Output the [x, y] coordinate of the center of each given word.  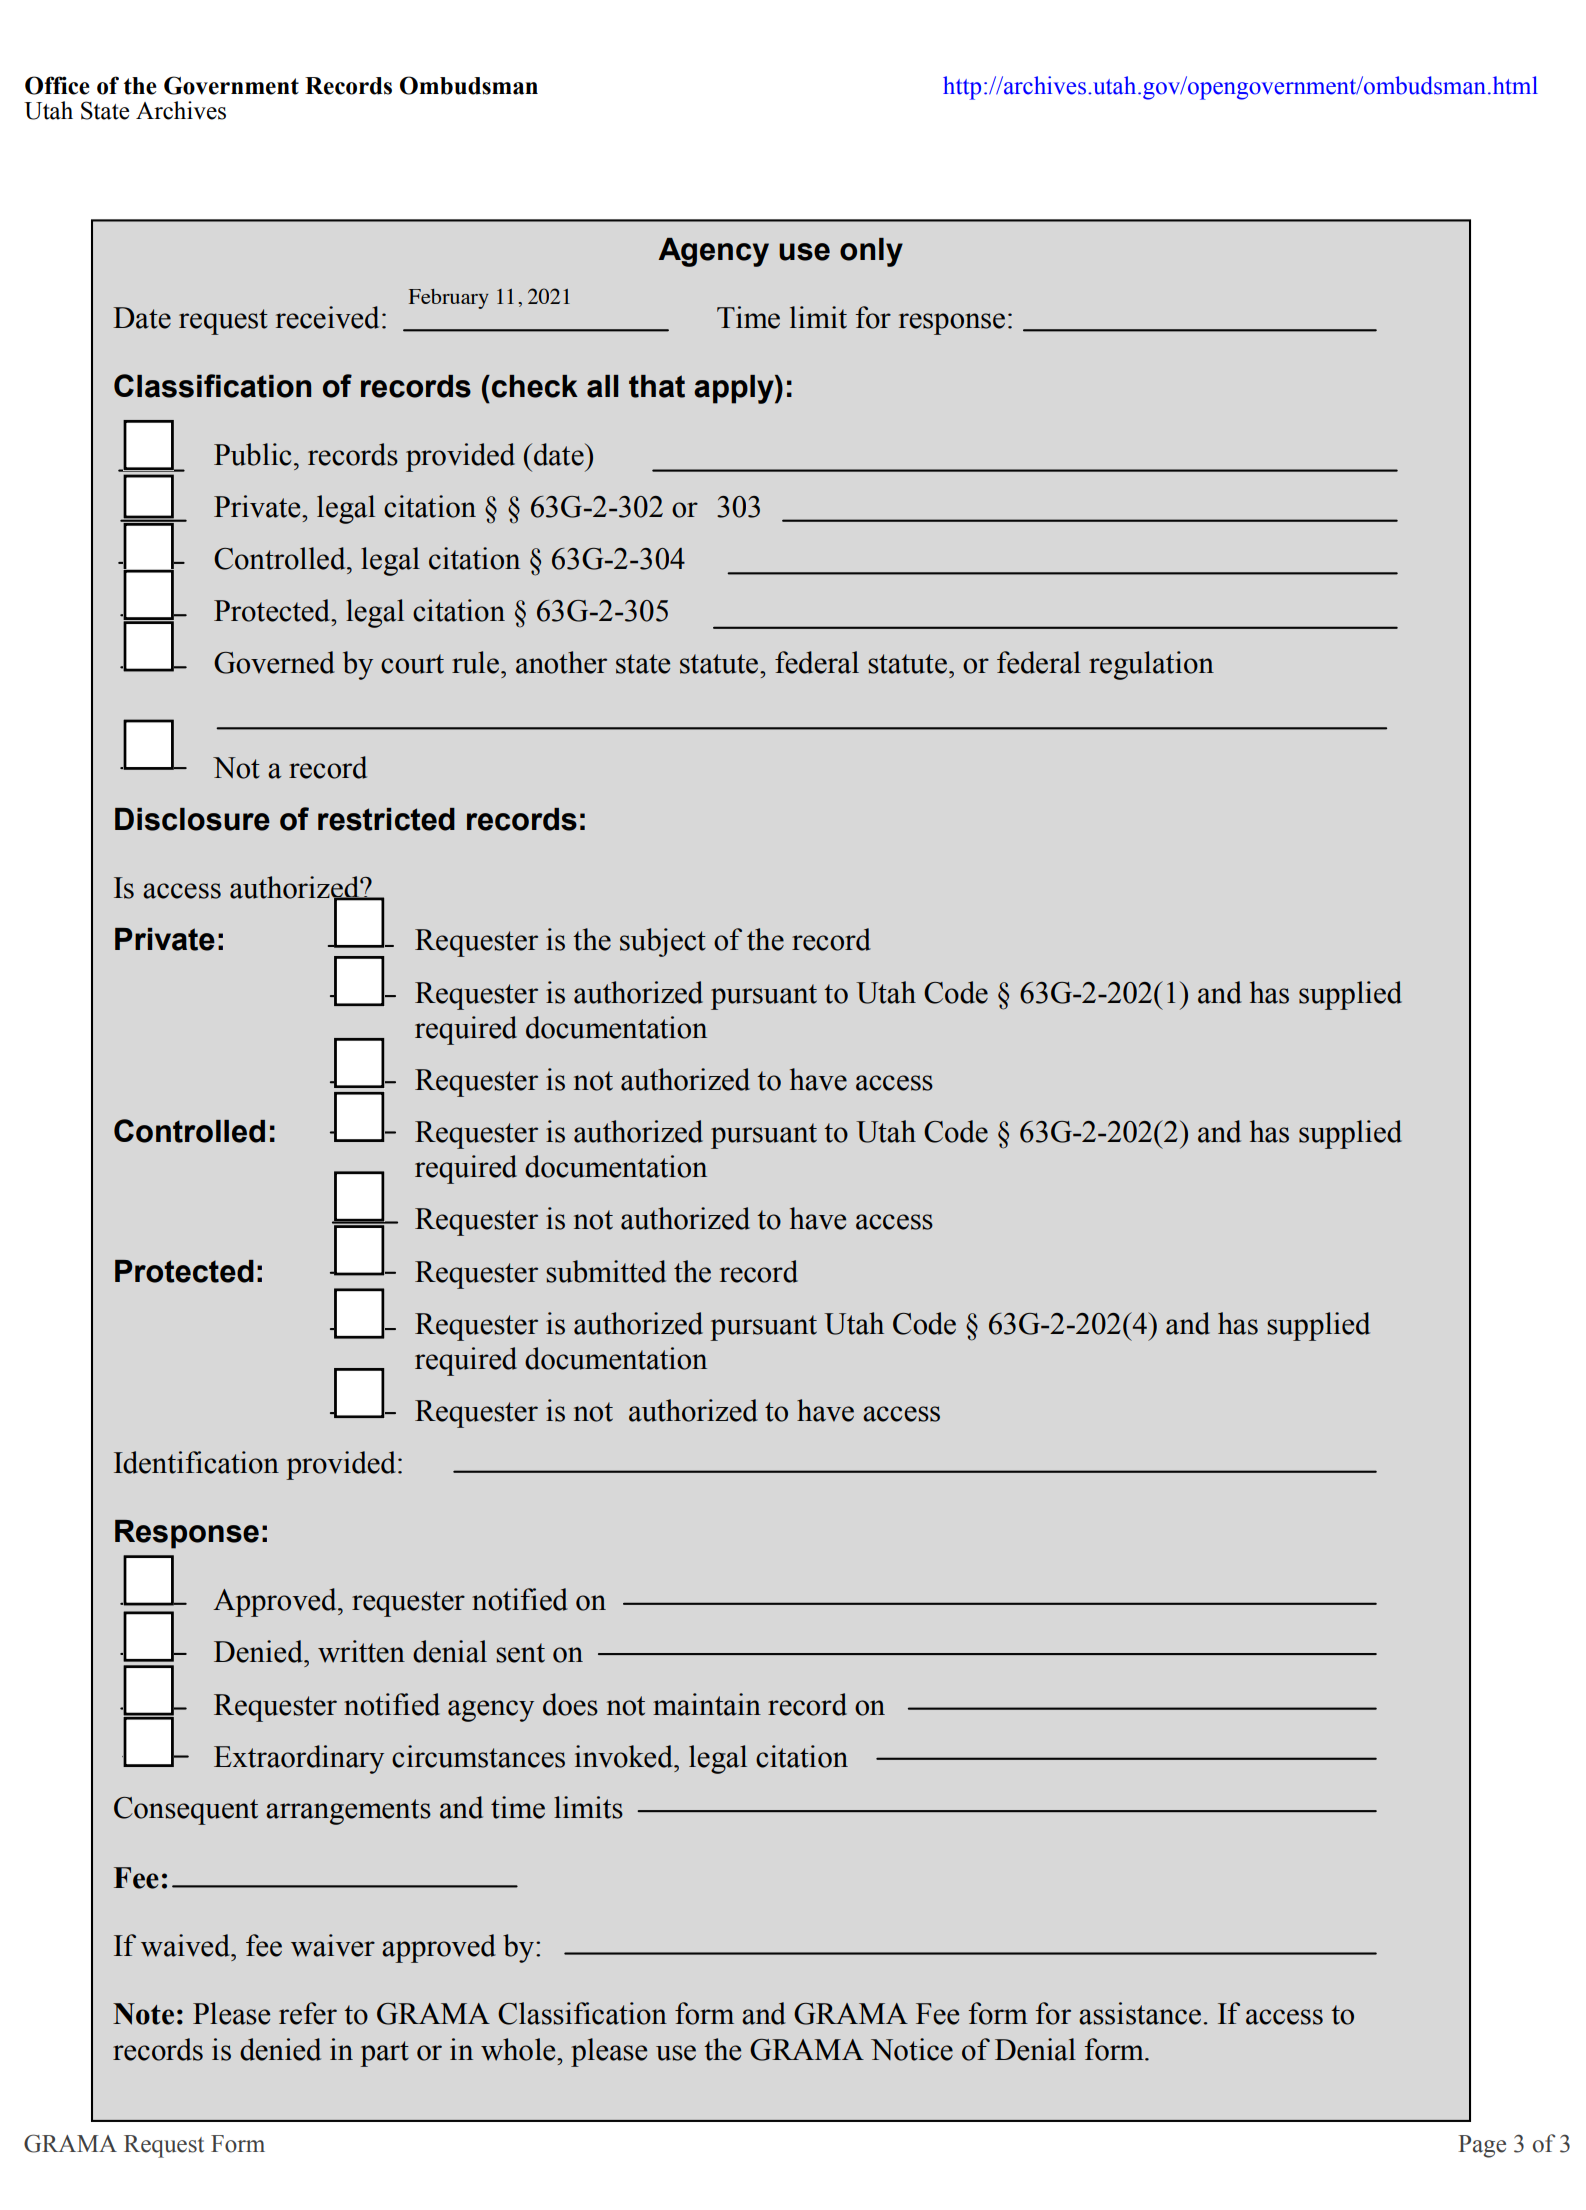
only [871, 252]
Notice [912, 2049]
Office [57, 85]
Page [1482, 2146]
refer [308, 2013]
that [657, 386]
